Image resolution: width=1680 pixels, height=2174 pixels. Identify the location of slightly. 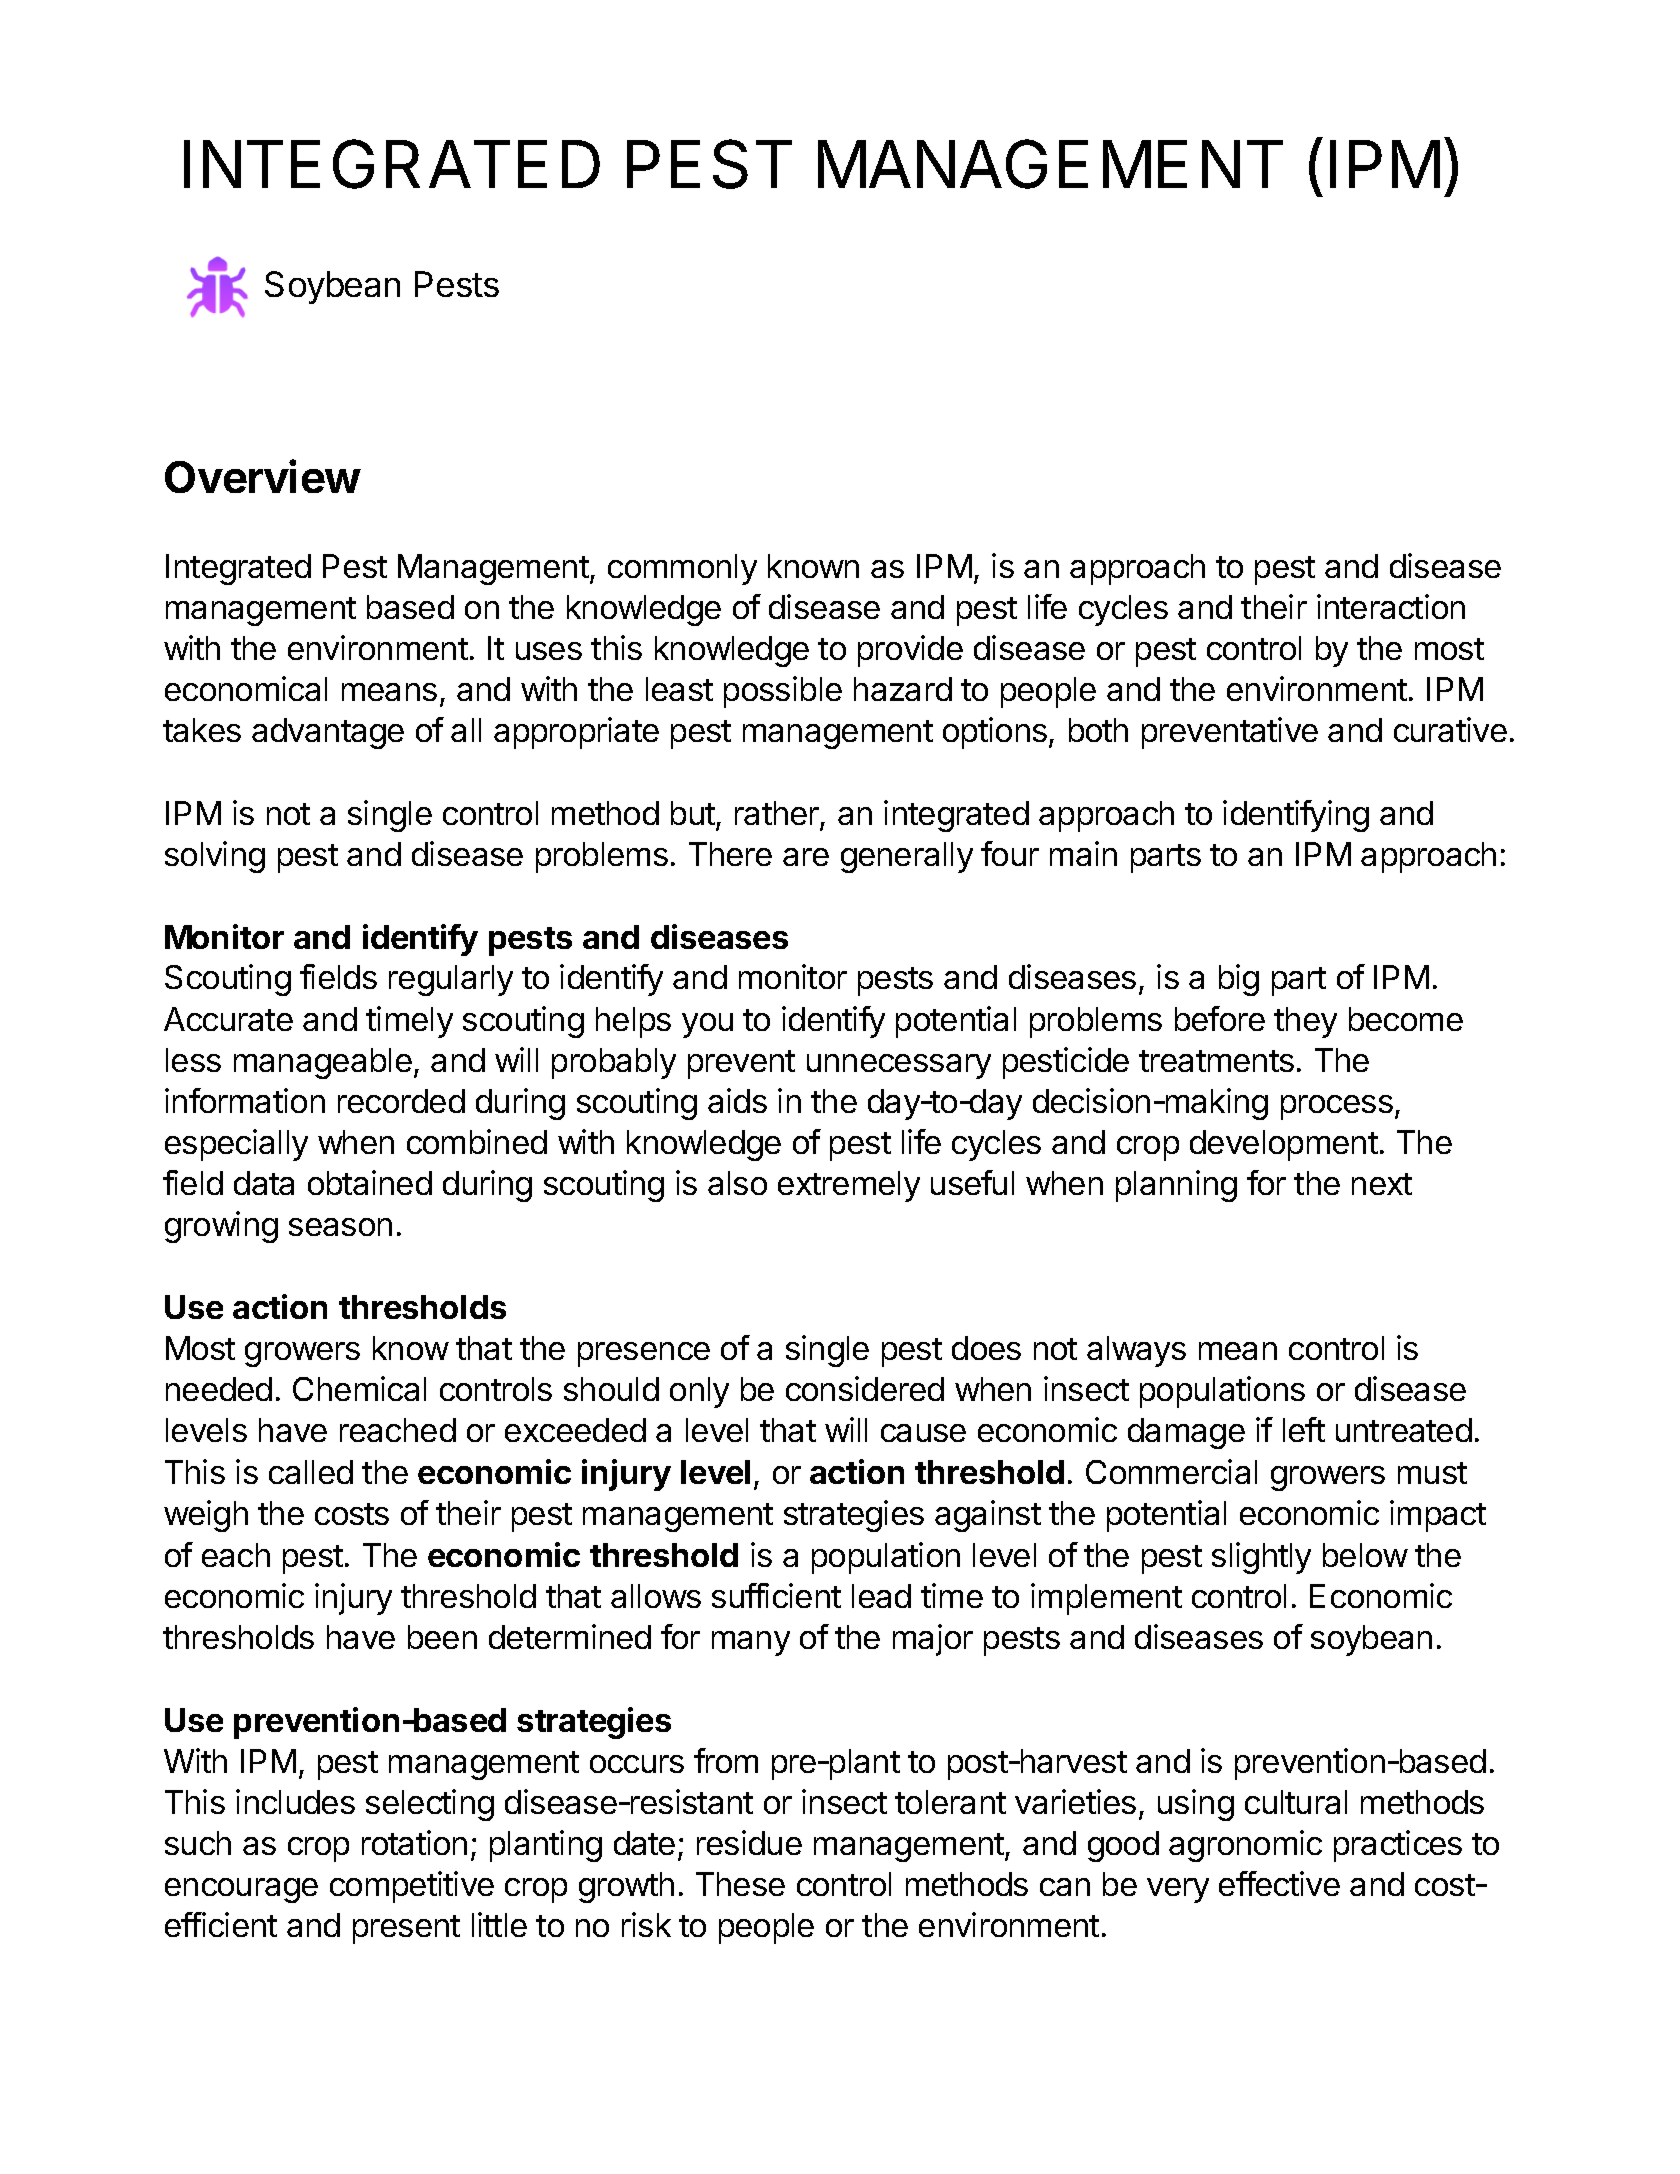
(1261, 1558).
